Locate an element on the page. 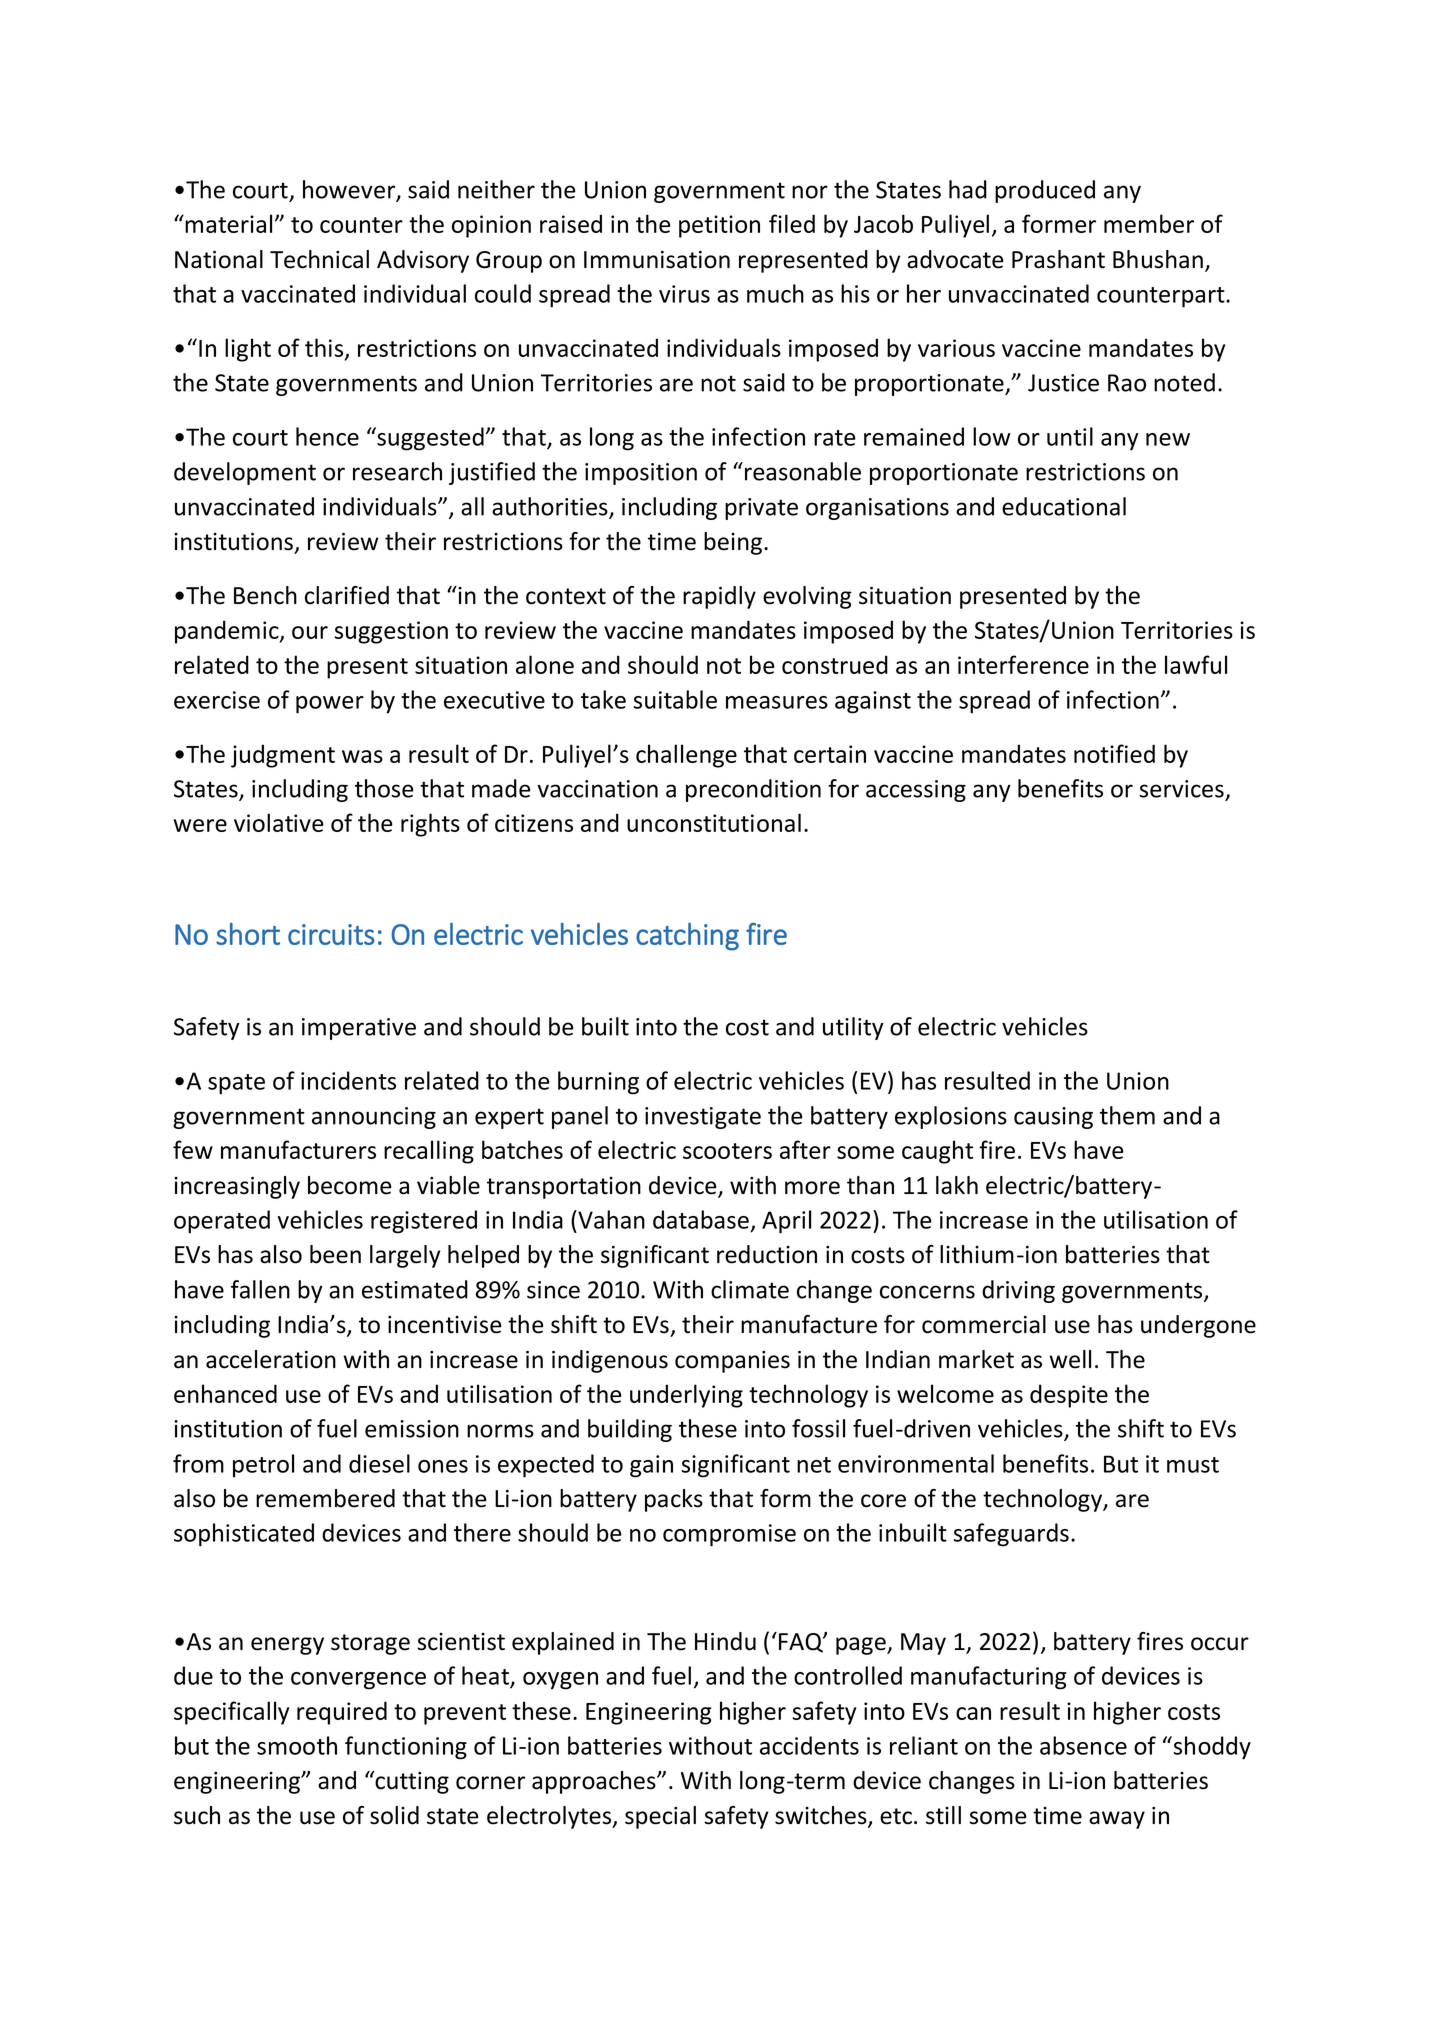 The width and height of the page is (1430, 2022). them is located at coordinates (1127, 1115).
